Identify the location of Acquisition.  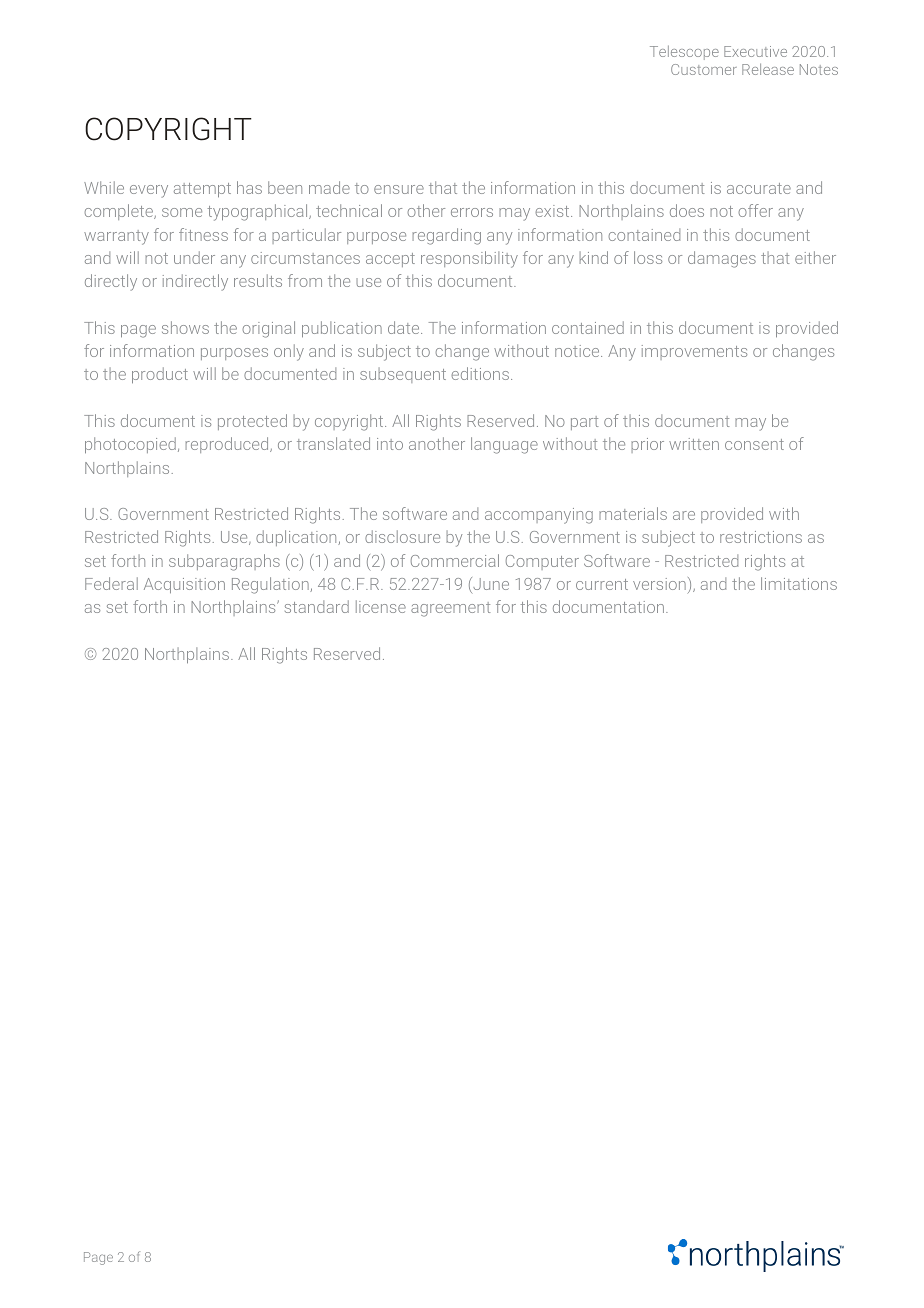
(184, 585).
